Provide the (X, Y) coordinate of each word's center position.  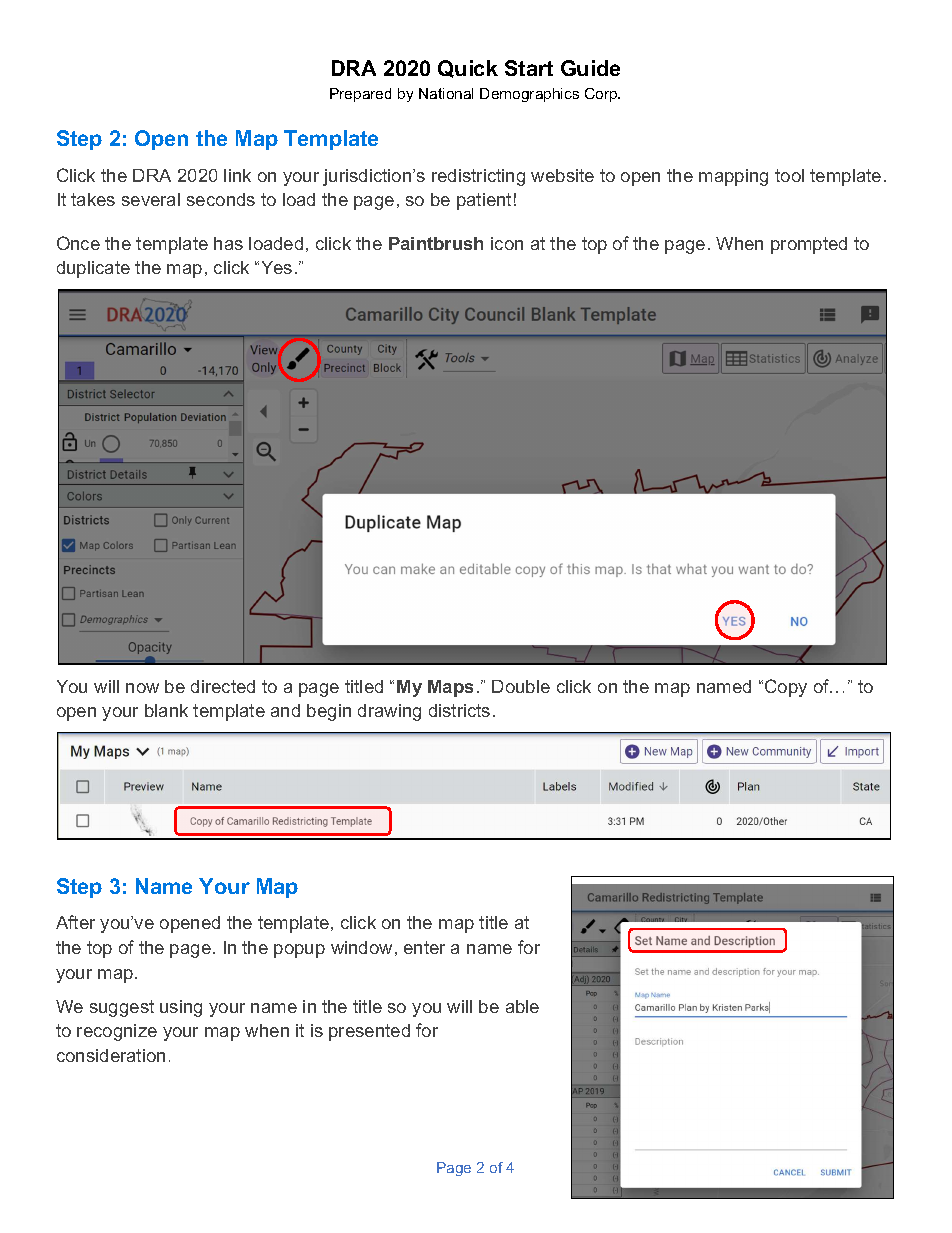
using (181, 1008)
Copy (786, 688)
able (522, 1006)
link (237, 175)
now (142, 688)
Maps (450, 688)
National (446, 93)
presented (369, 1032)
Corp (602, 95)
